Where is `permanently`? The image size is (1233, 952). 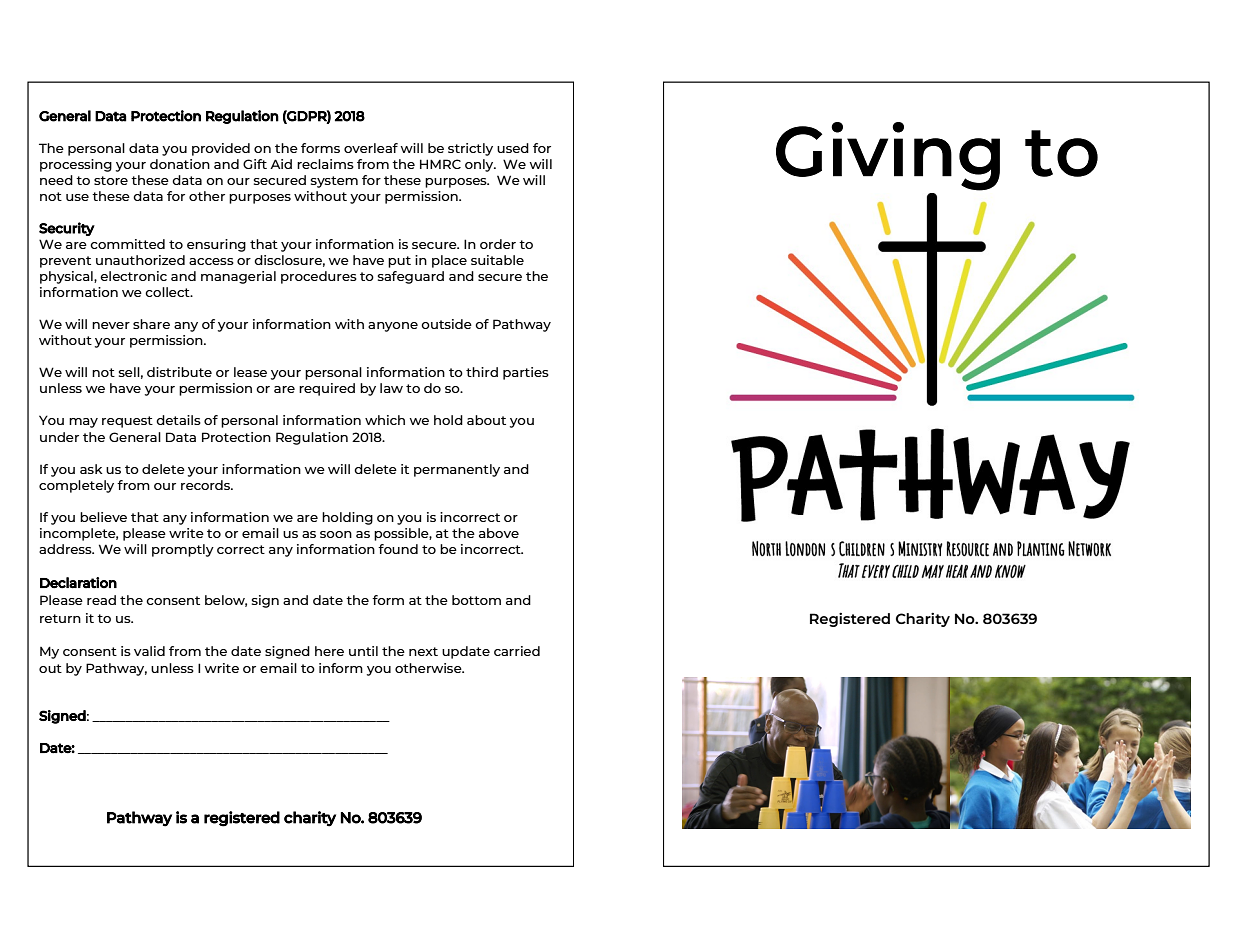 permanently is located at coordinates (457, 470).
